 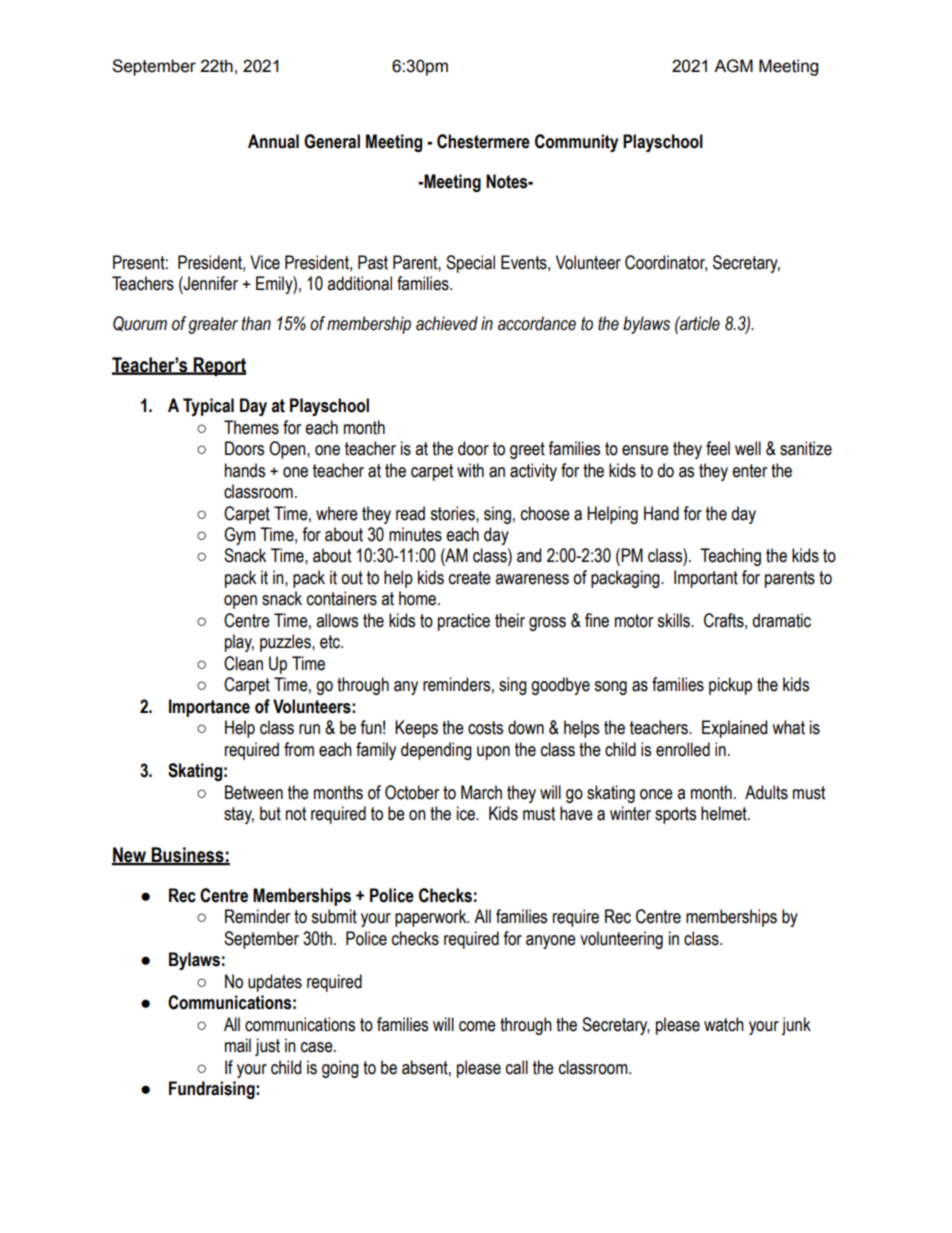 What do you see at coordinates (724, 1024) in the image?
I see `watch` at bounding box center [724, 1024].
